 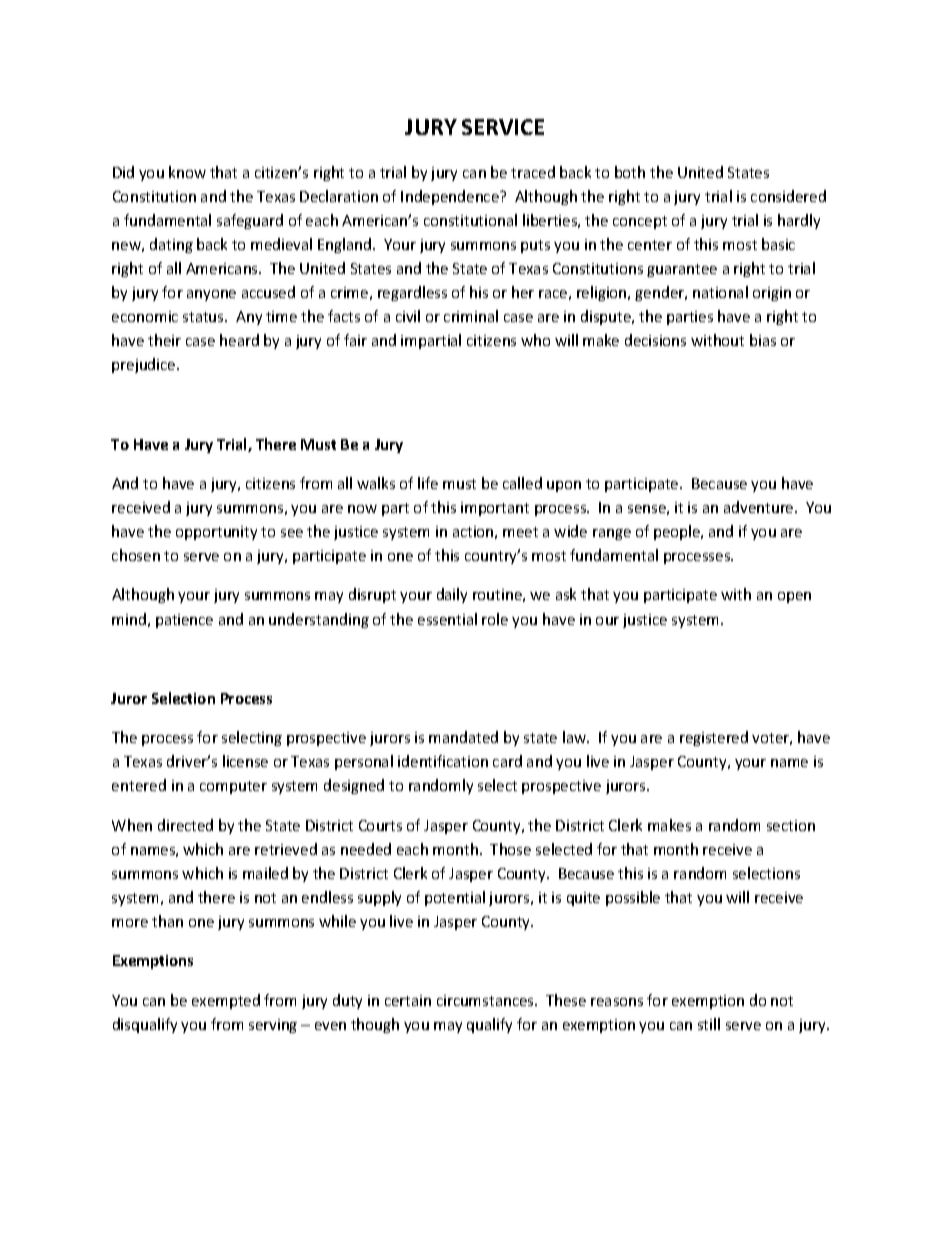 I want to click on opportunity, so click(x=216, y=533).
